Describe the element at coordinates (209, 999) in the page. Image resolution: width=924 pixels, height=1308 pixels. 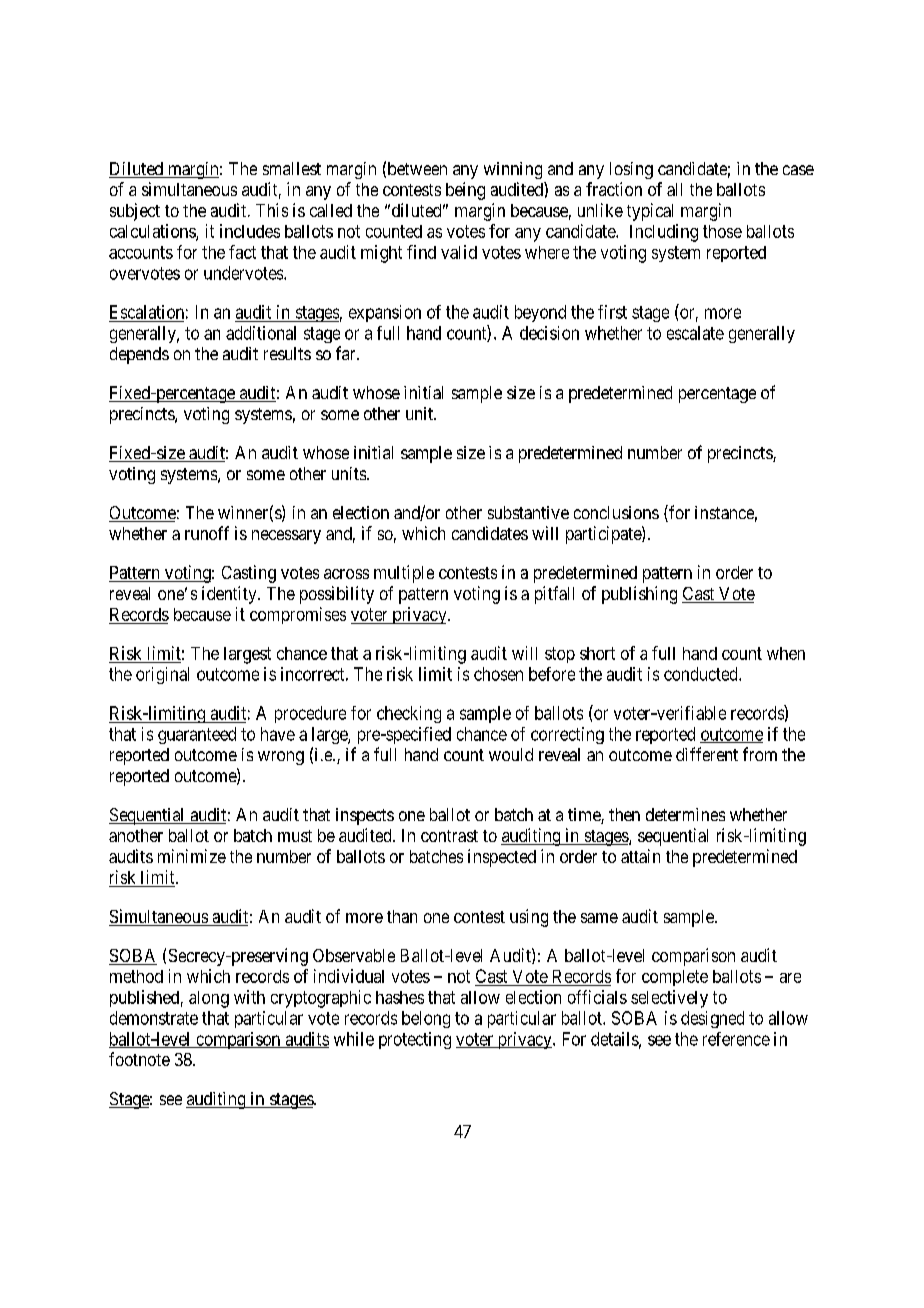
I see `along` at that location.
